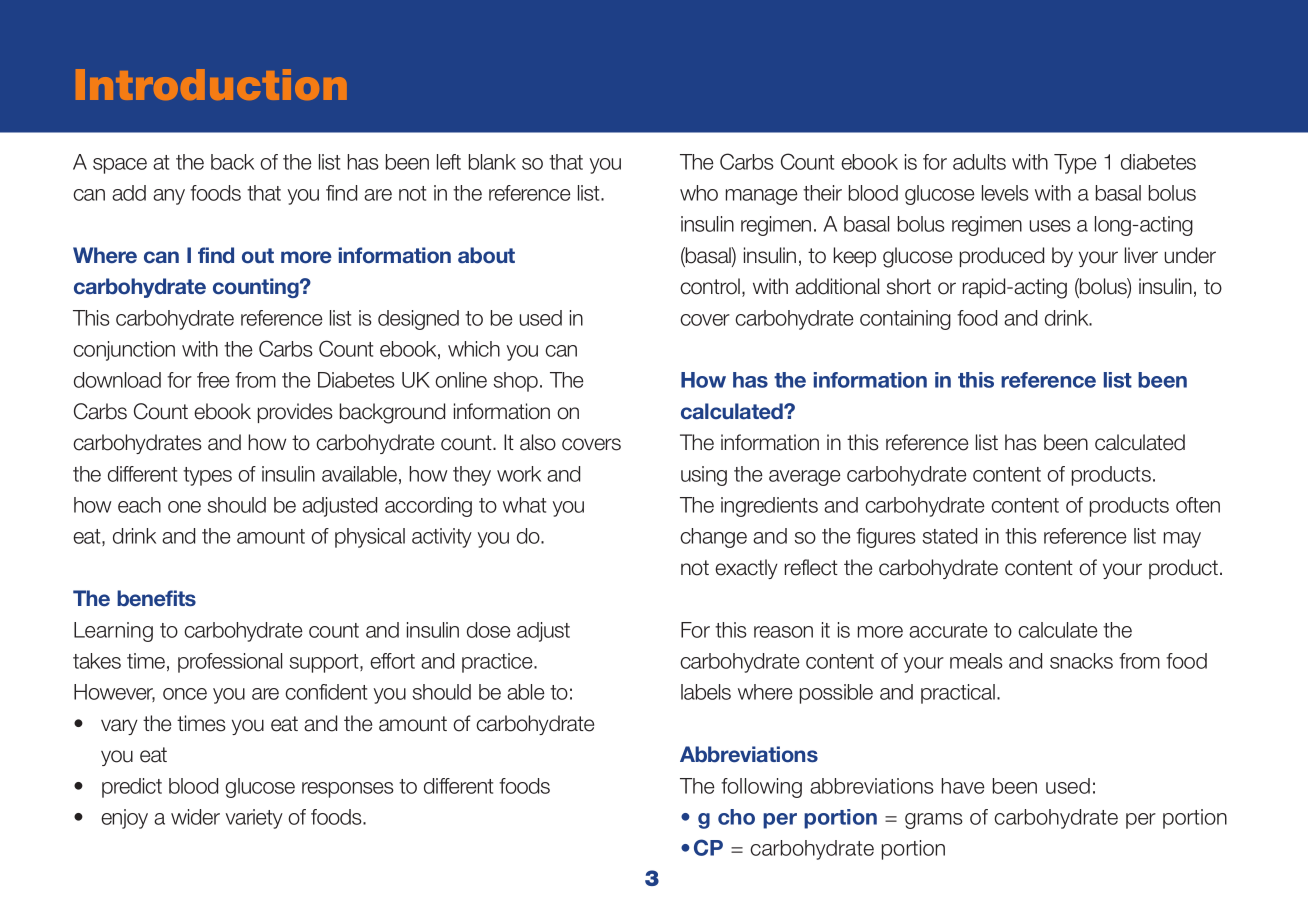  What do you see at coordinates (979, 162) in the page?
I see `adults` at bounding box center [979, 162].
